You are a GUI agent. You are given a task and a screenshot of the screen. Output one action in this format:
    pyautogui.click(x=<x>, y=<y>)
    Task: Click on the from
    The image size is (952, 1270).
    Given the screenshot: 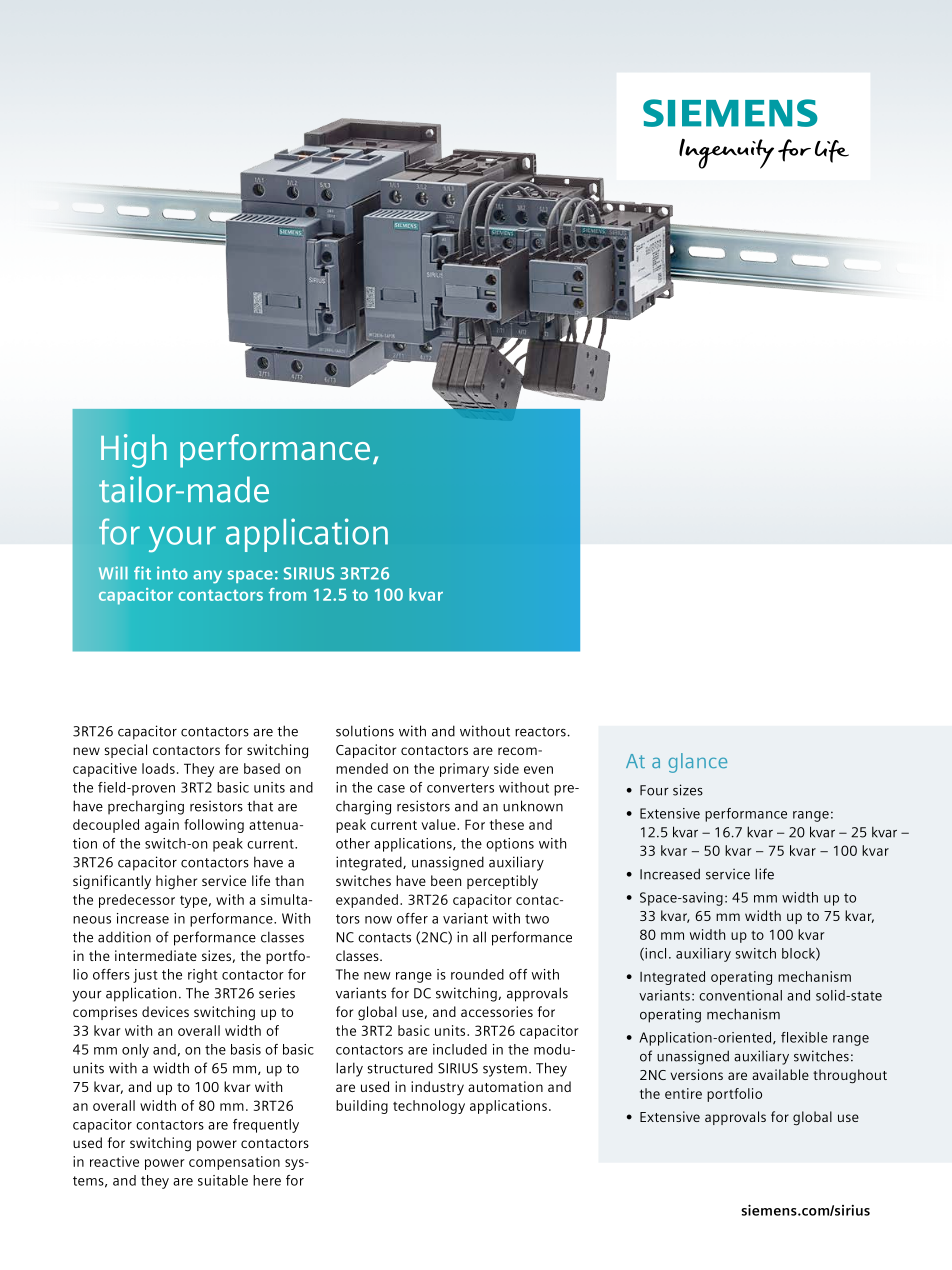 What is the action you would take?
    pyautogui.click(x=287, y=594)
